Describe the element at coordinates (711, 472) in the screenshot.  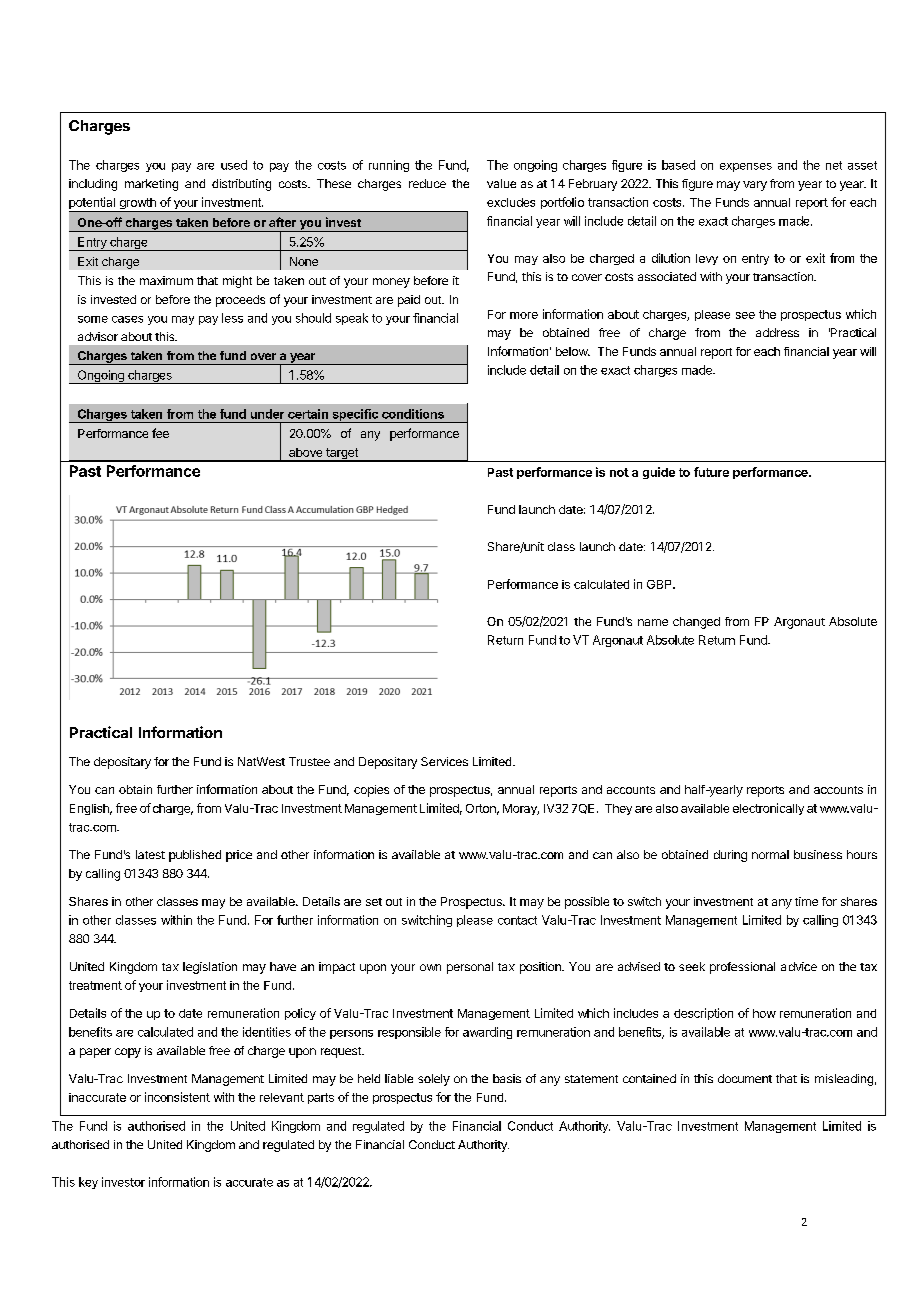
I see `future` at that location.
